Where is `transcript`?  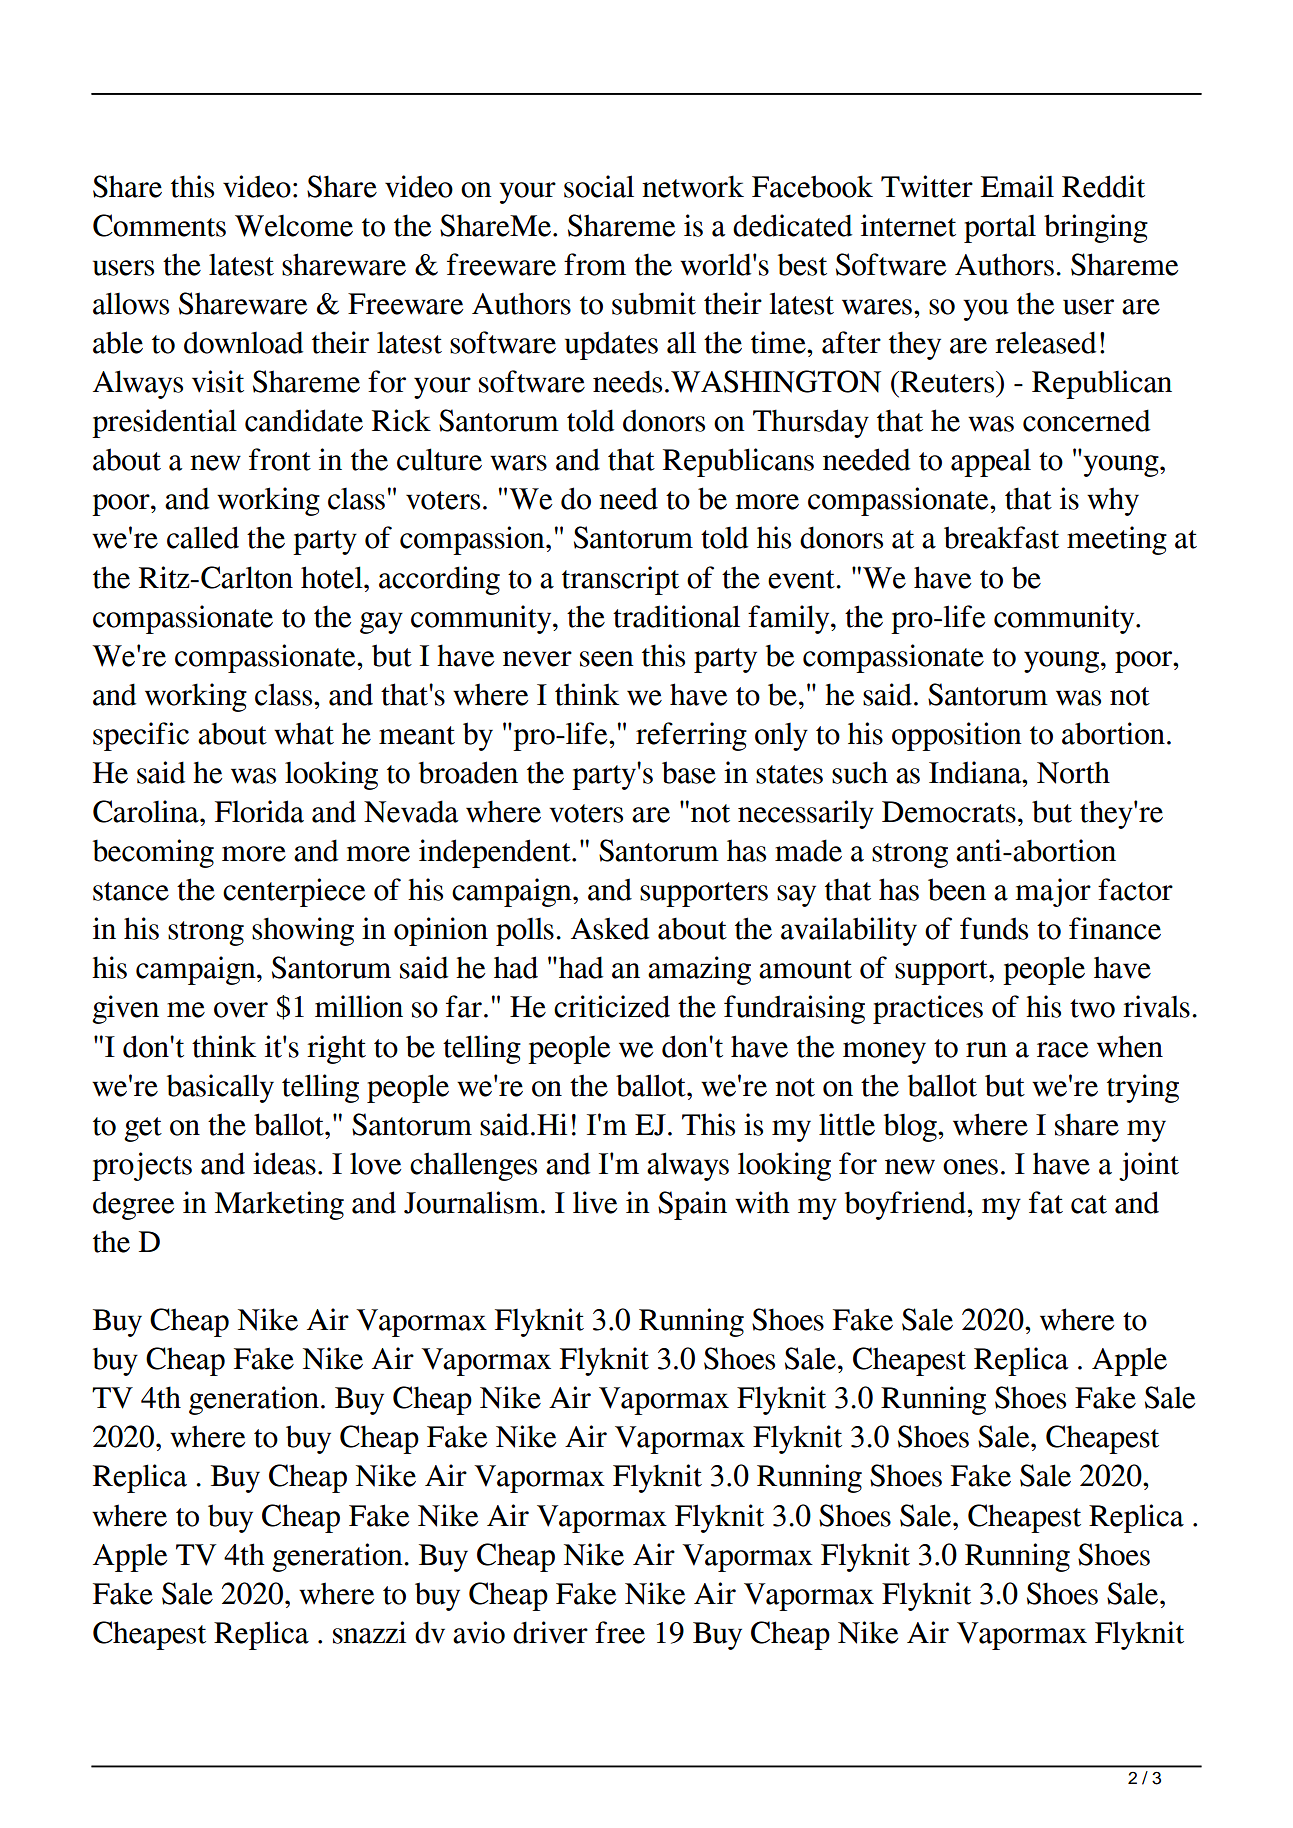
transcript is located at coordinates (620, 580).
